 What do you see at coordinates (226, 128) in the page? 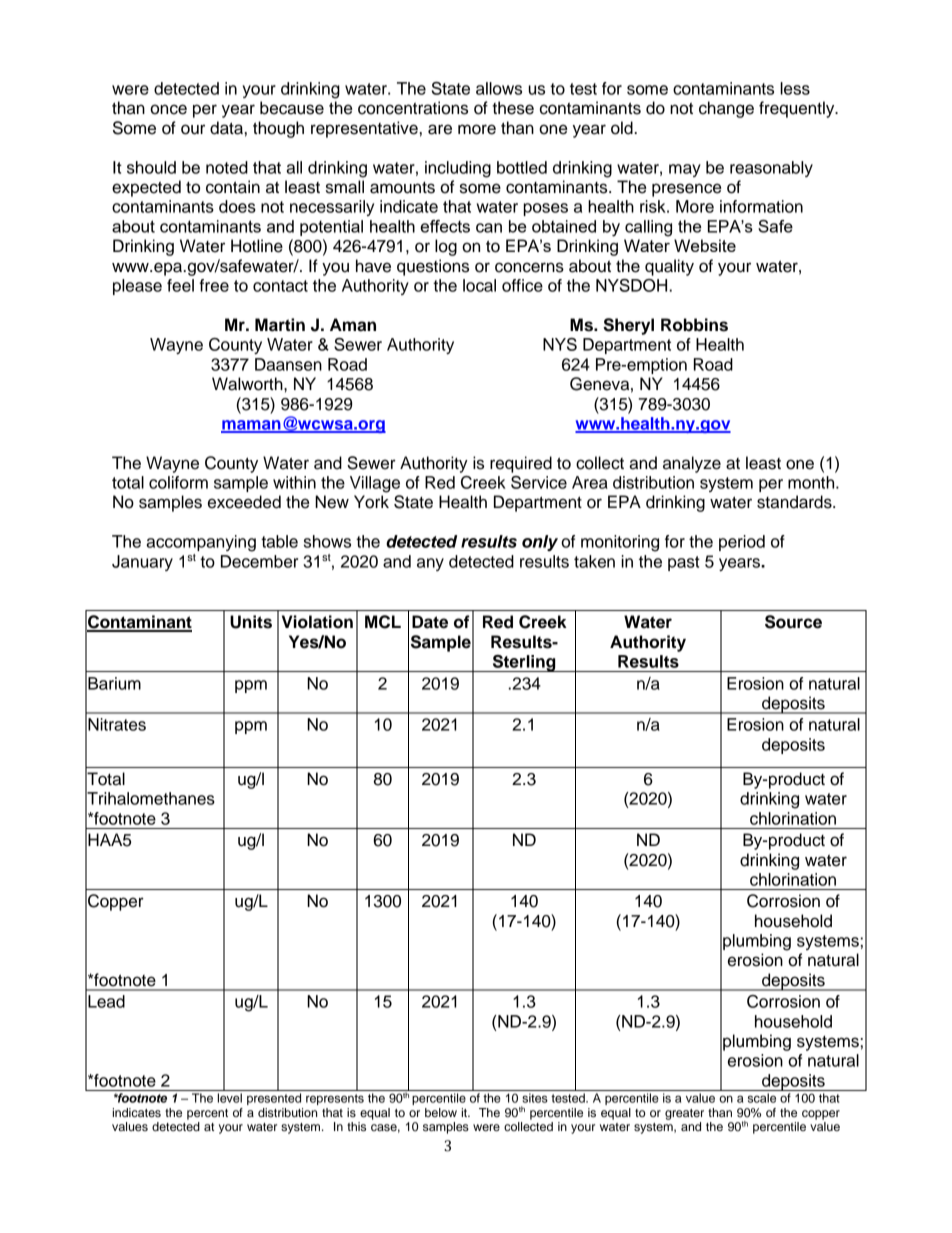
I see `data` at bounding box center [226, 128].
